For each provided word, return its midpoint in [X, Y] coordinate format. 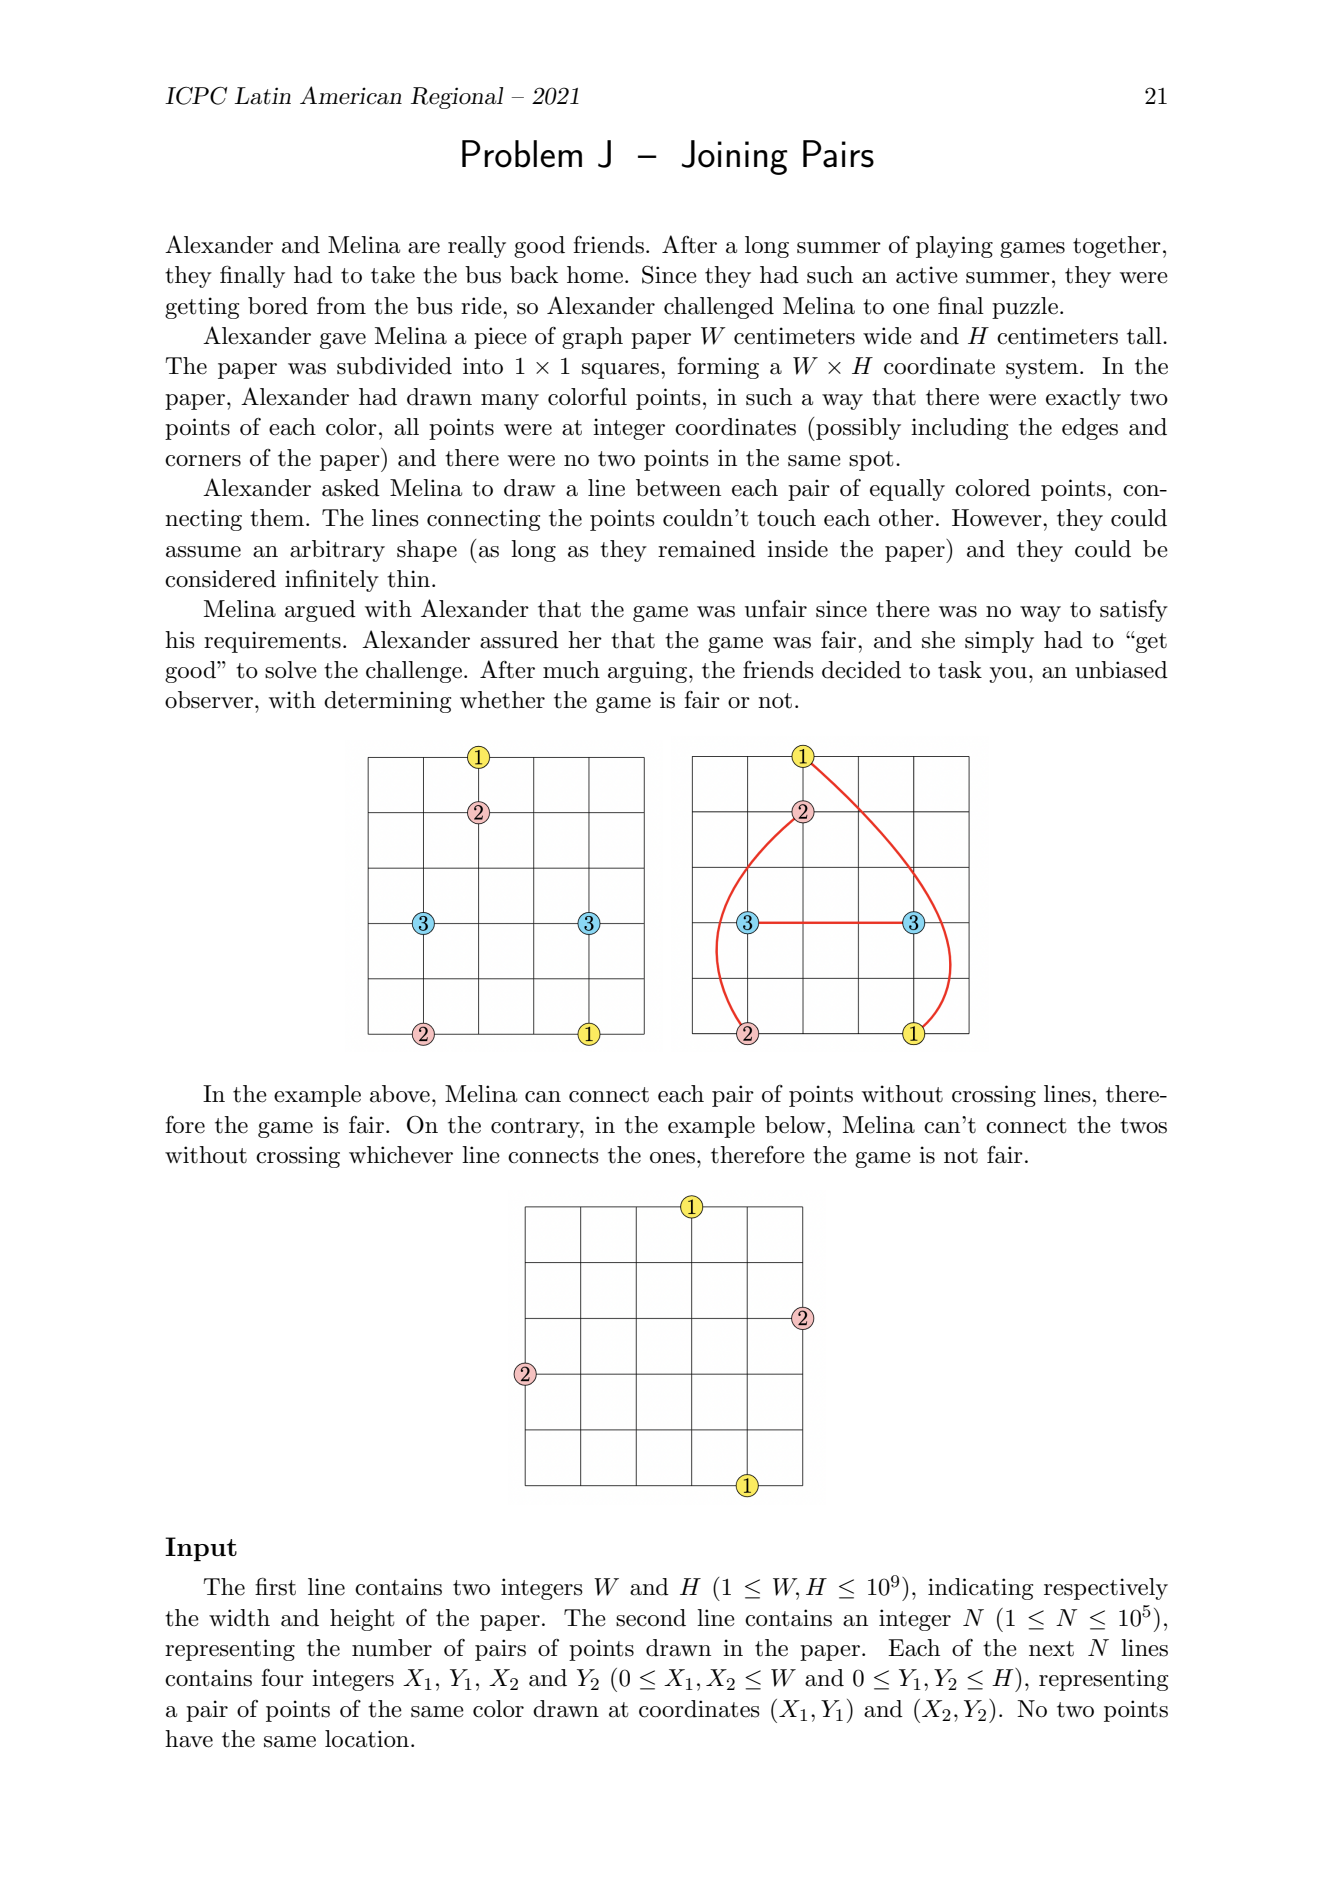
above [400, 1094]
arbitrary [337, 551]
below [796, 1125]
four [282, 1677]
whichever [401, 1155]
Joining [734, 157]
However [998, 518]
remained [707, 549]
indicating [980, 1589]
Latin [263, 96]
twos [1143, 1126]
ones [672, 1158]
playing [954, 247]
